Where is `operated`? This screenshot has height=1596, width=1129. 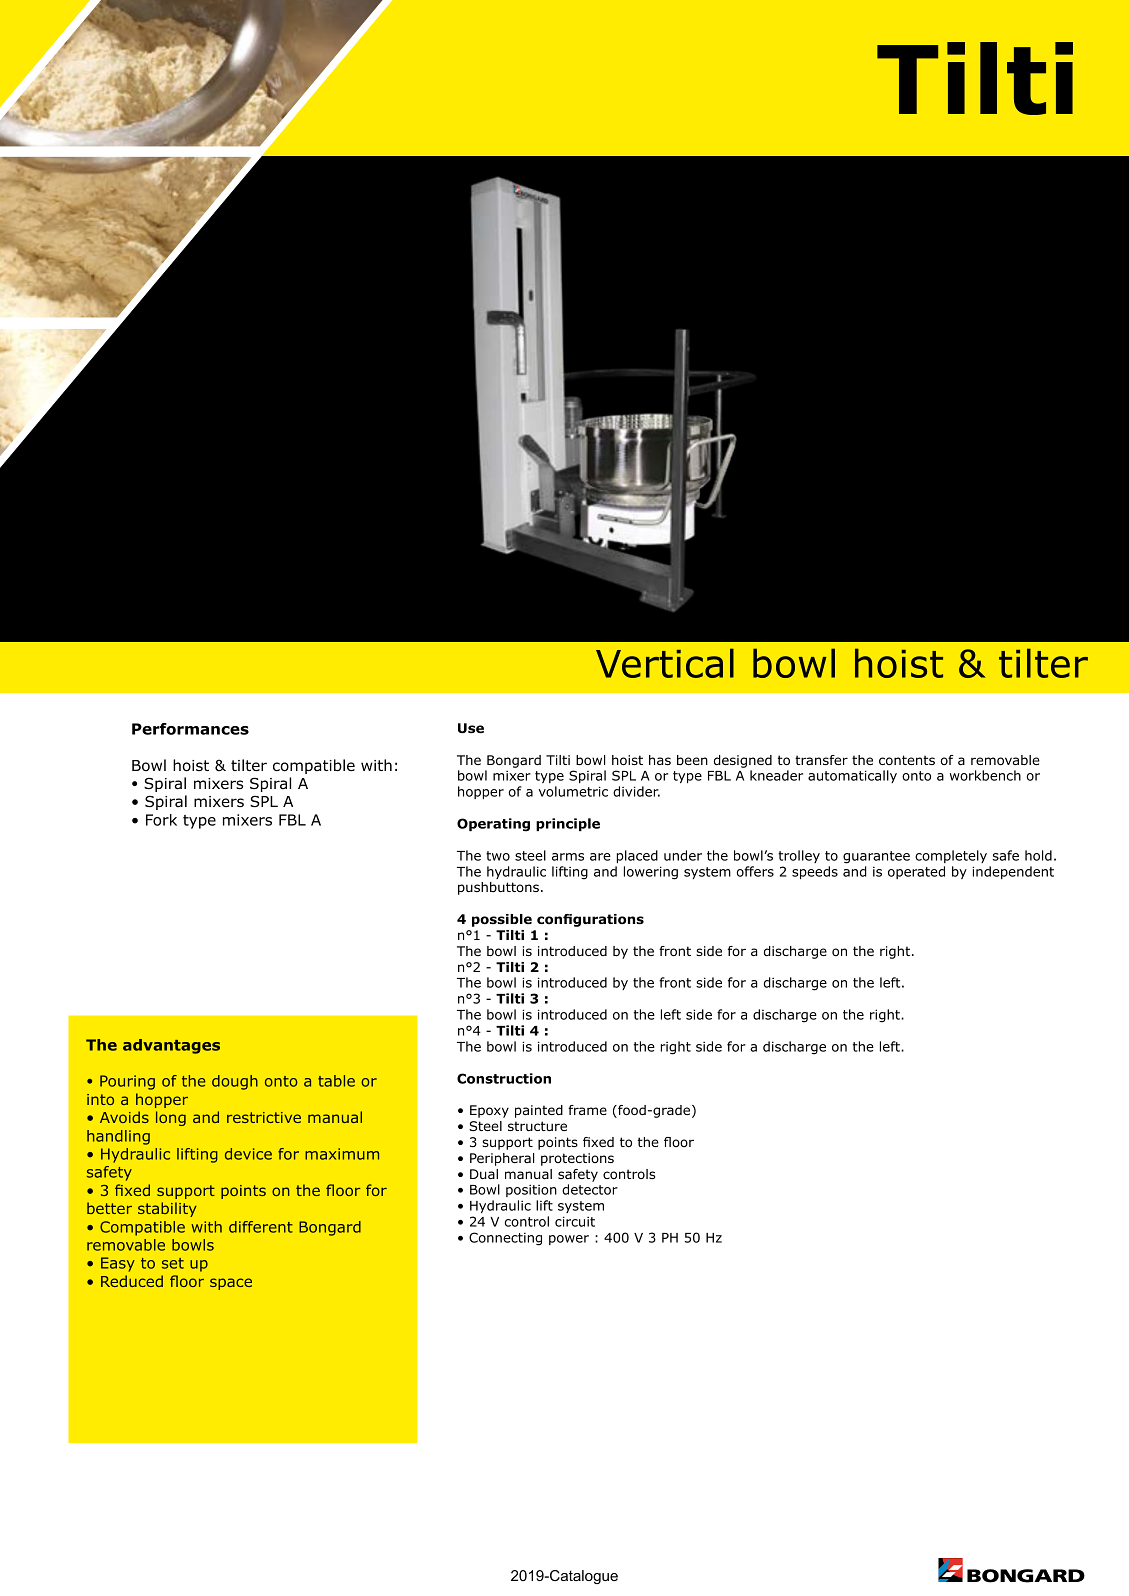 operated is located at coordinates (916, 872).
